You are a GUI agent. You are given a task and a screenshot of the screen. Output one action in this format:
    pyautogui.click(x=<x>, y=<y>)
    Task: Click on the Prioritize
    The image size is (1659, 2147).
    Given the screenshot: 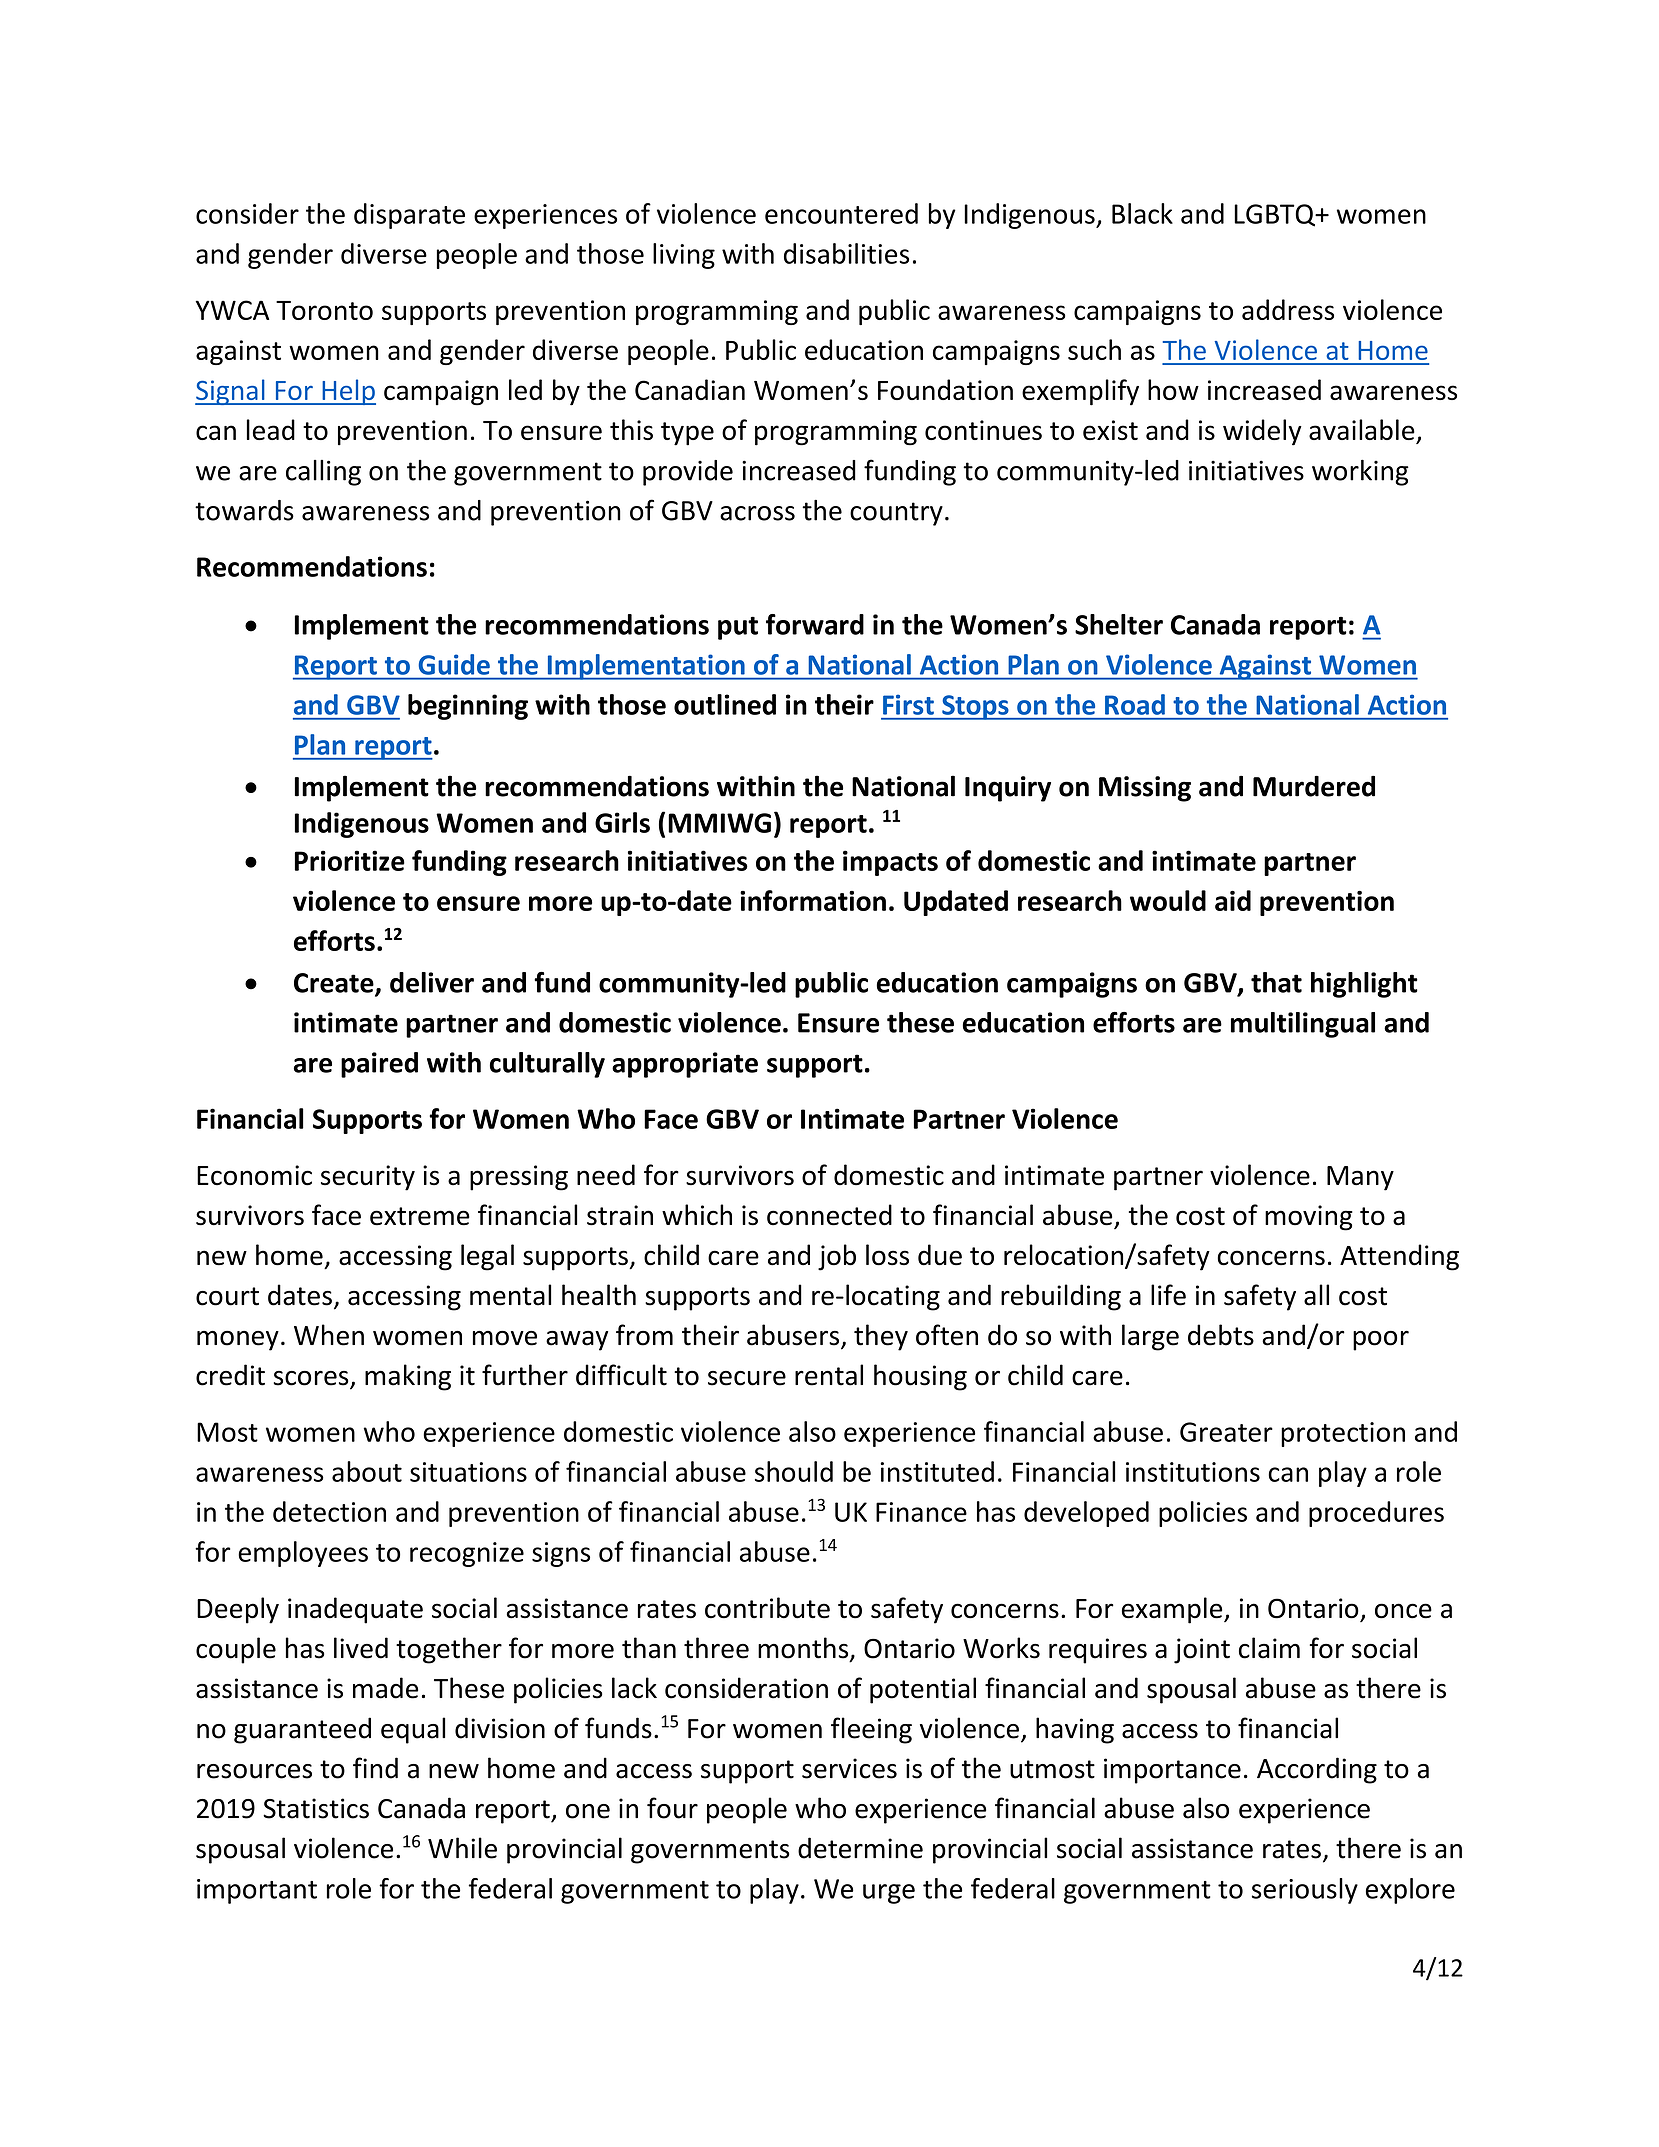 What is the action you would take?
    pyautogui.click(x=350, y=860)
